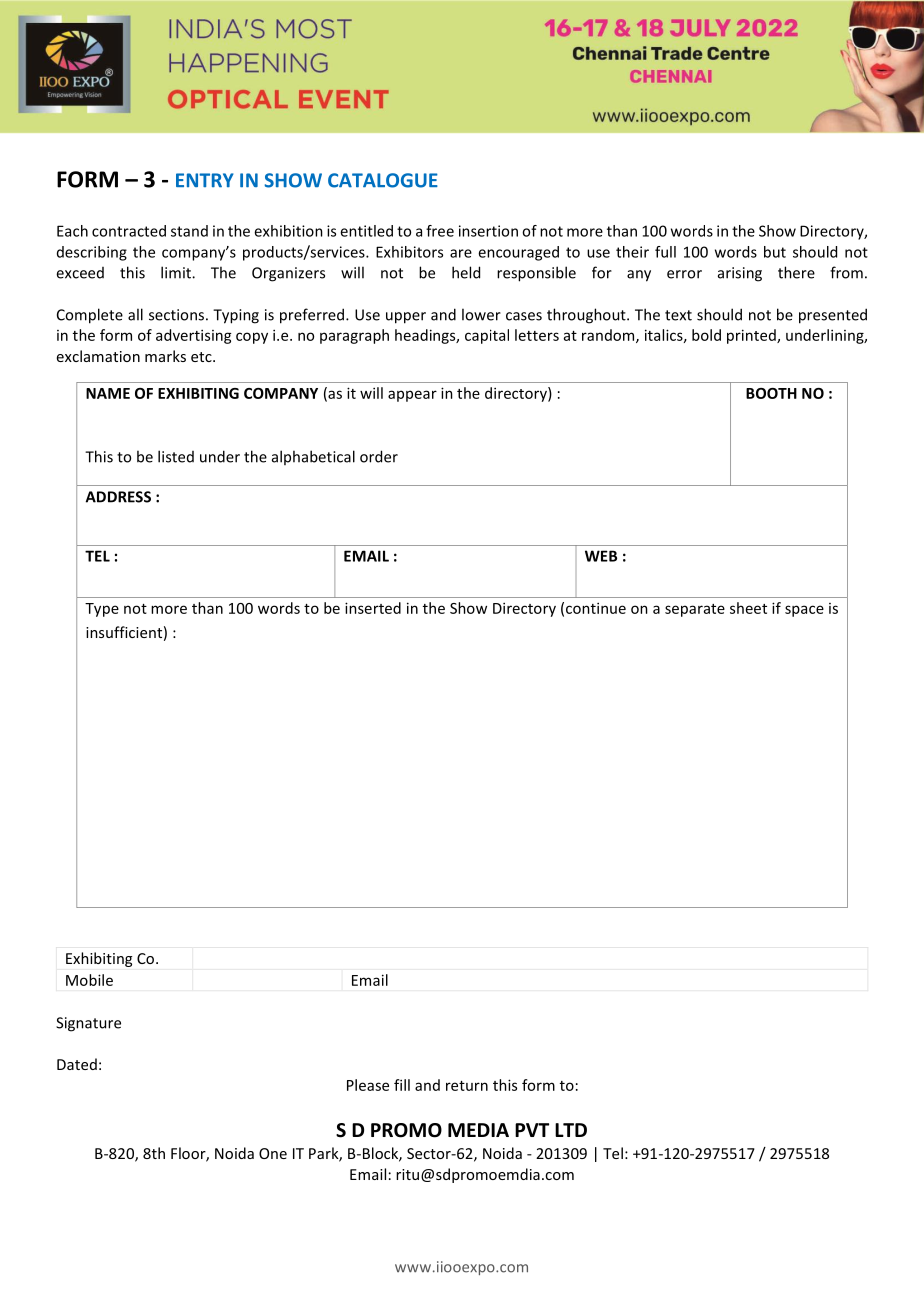 This screenshot has width=924, height=1308. I want to click on stand, so click(189, 231).
